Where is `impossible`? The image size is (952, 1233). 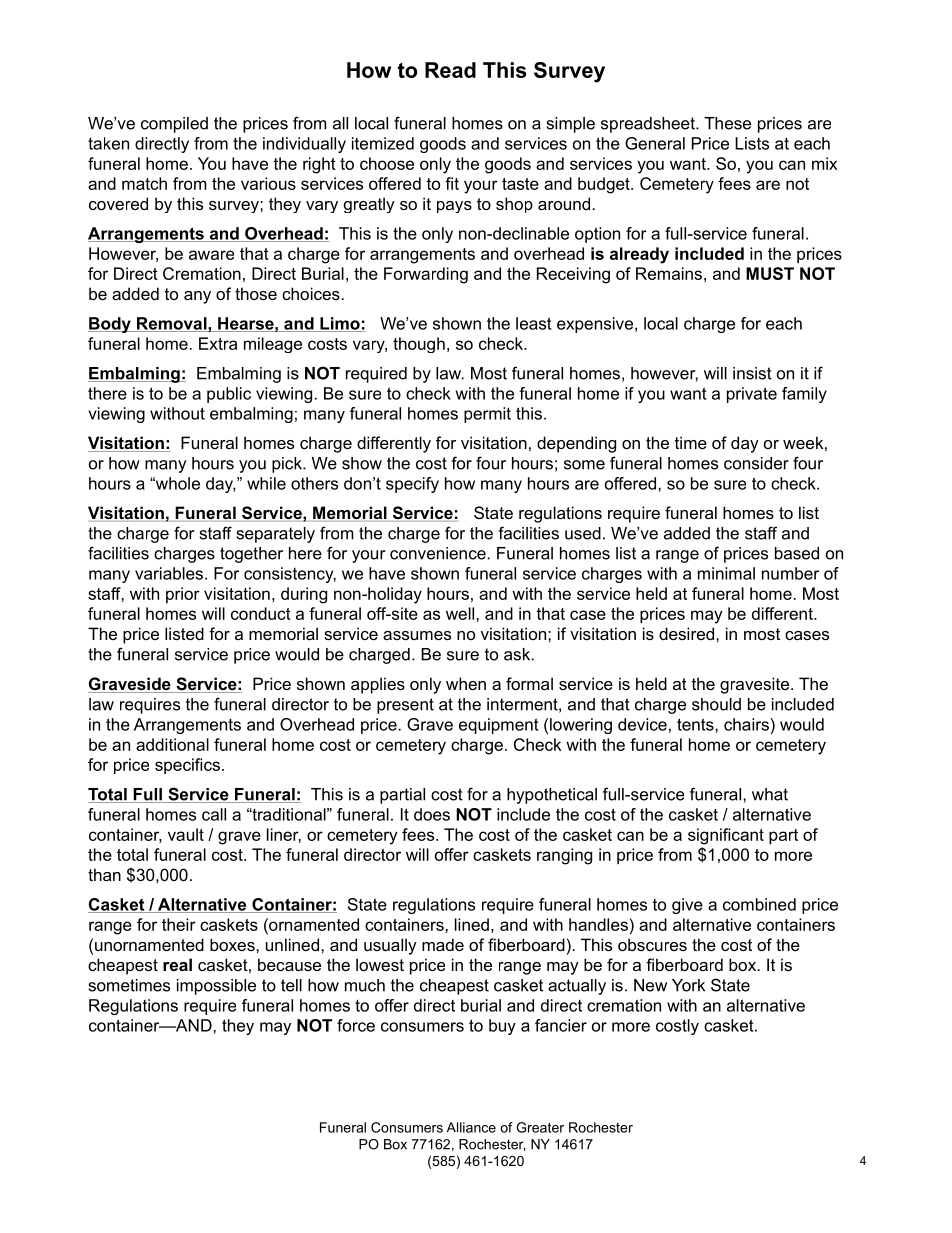
impossible is located at coordinates (216, 987).
